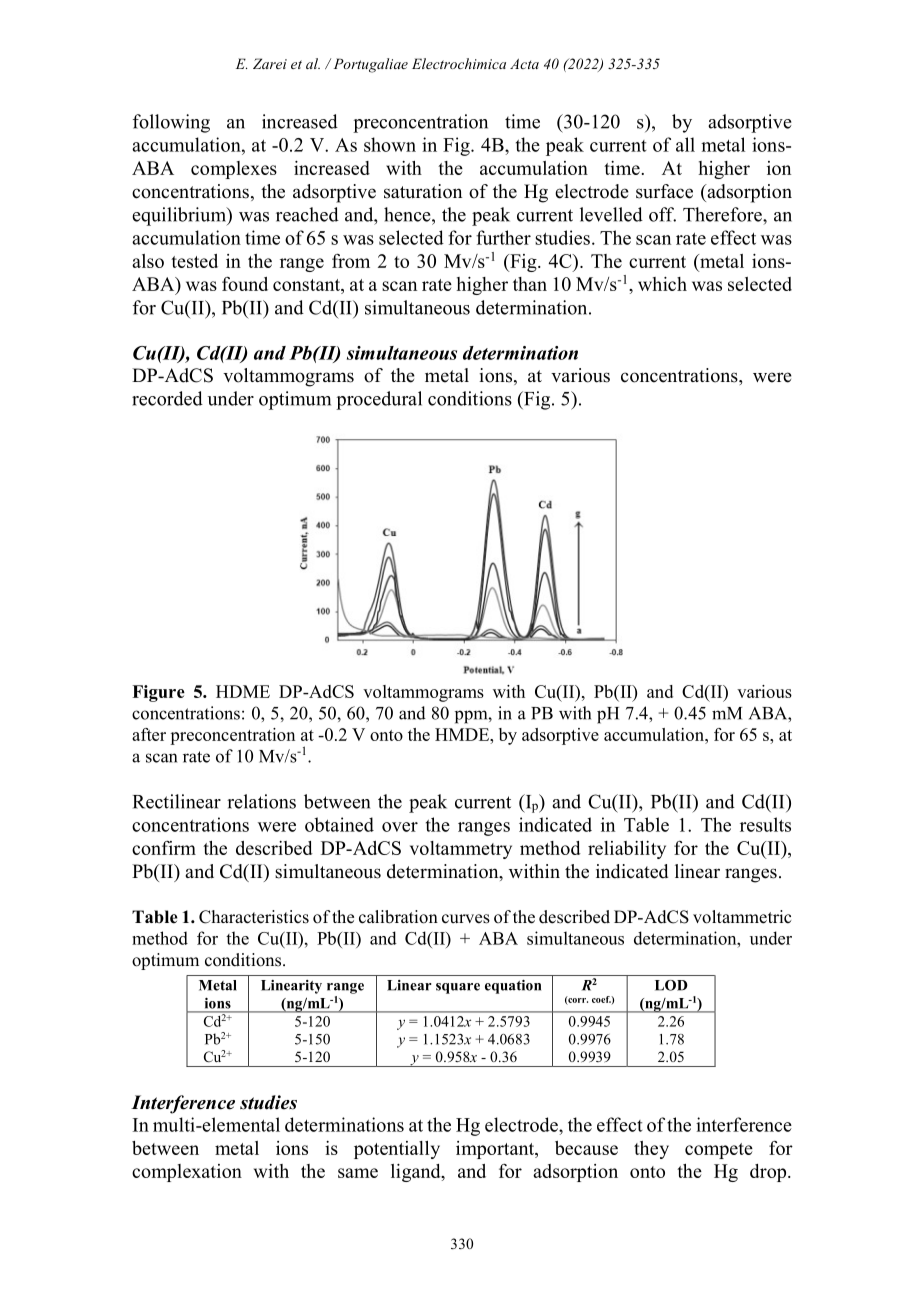 This screenshot has width=924, height=1308. Describe the element at coordinates (358, 1173) in the screenshot. I see `same` at that location.
